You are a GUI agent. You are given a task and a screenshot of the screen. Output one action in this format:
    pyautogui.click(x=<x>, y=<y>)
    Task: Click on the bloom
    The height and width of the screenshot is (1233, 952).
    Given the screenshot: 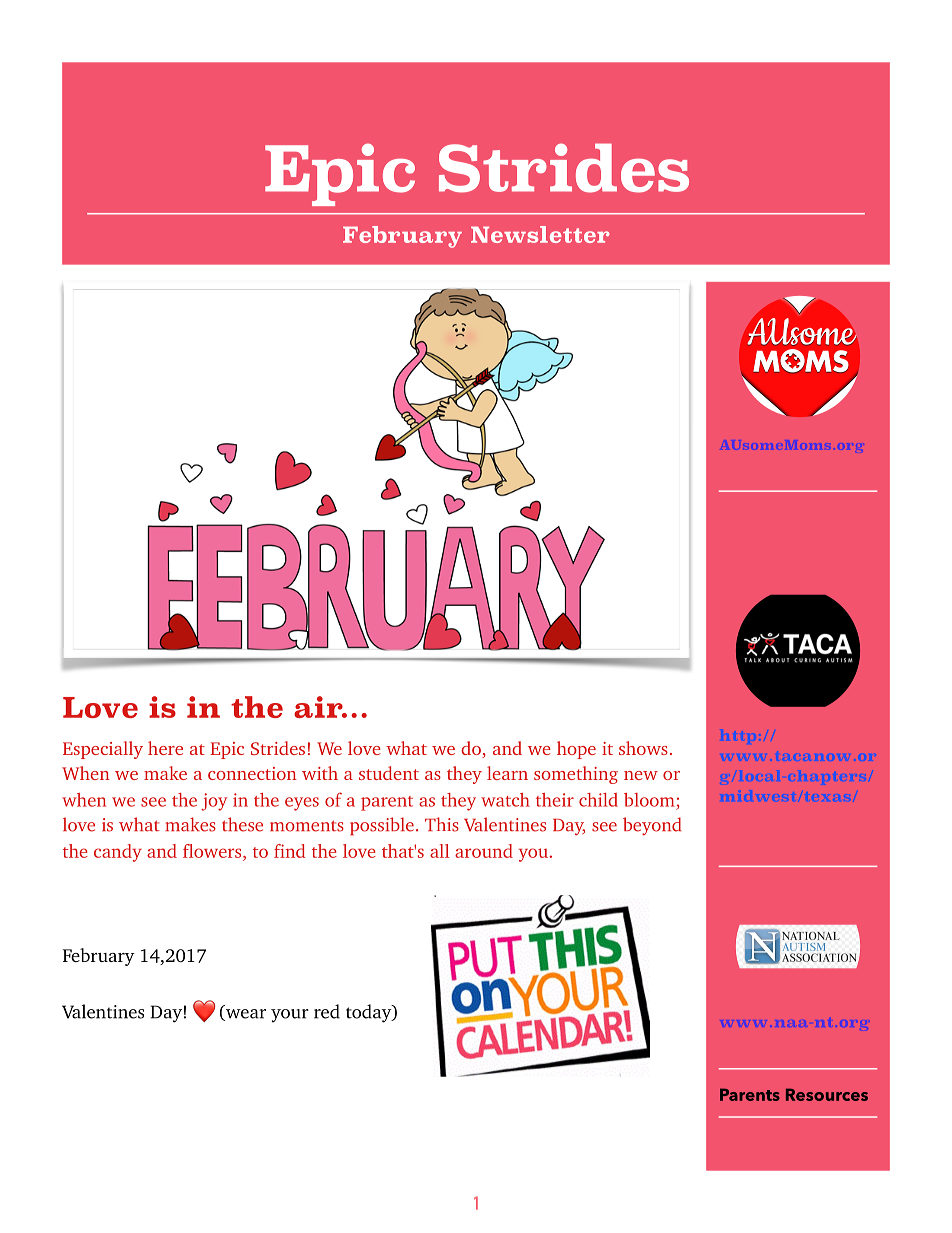 What is the action you would take?
    pyautogui.click(x=649, y=800)
